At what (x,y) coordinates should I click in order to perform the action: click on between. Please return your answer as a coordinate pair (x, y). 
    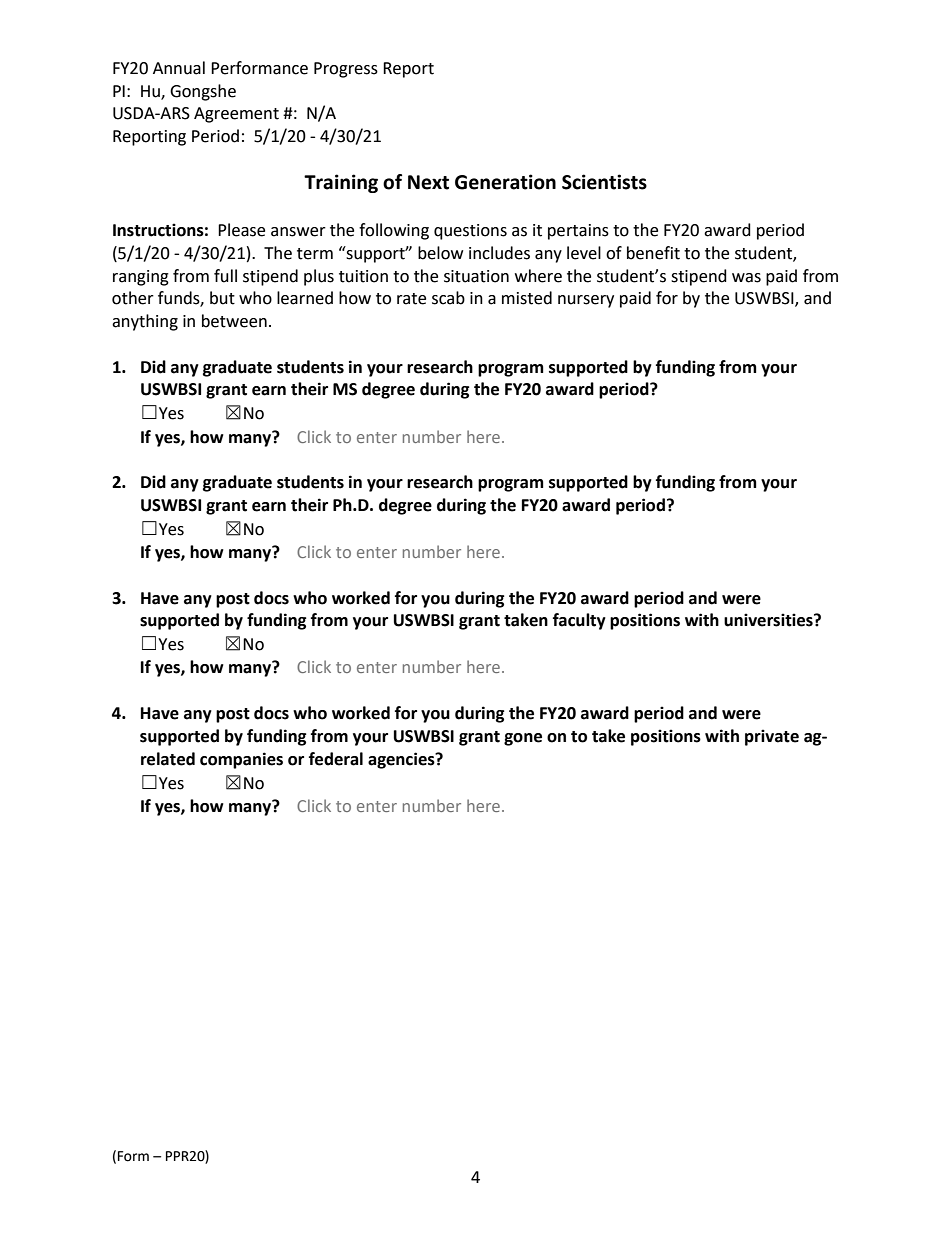
    Looking at the image, I should click on (234, 321).
